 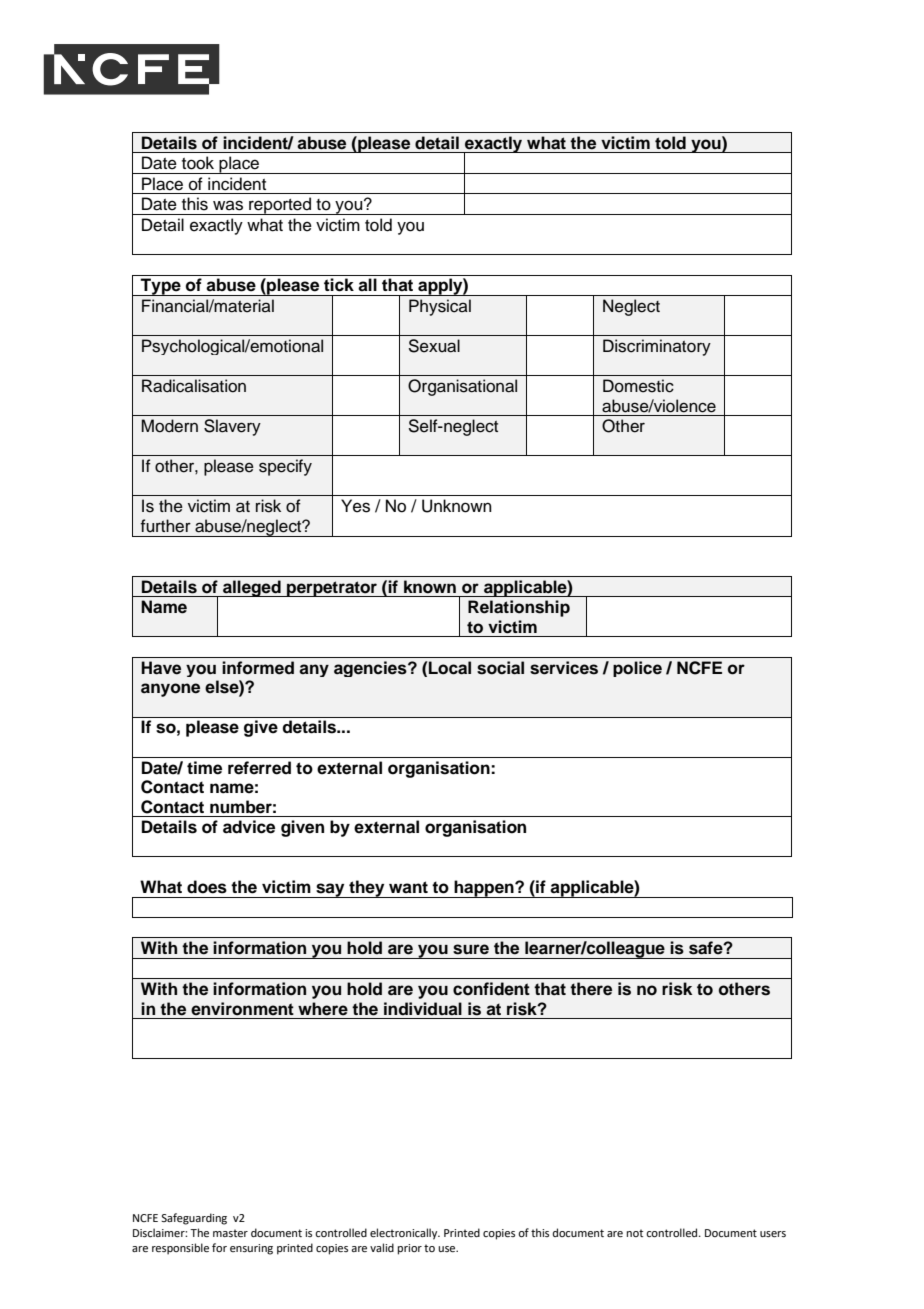 What do you see at coordinates (228, 205) in the screenshot?
I see `was` at bounding box center [228, 205].
